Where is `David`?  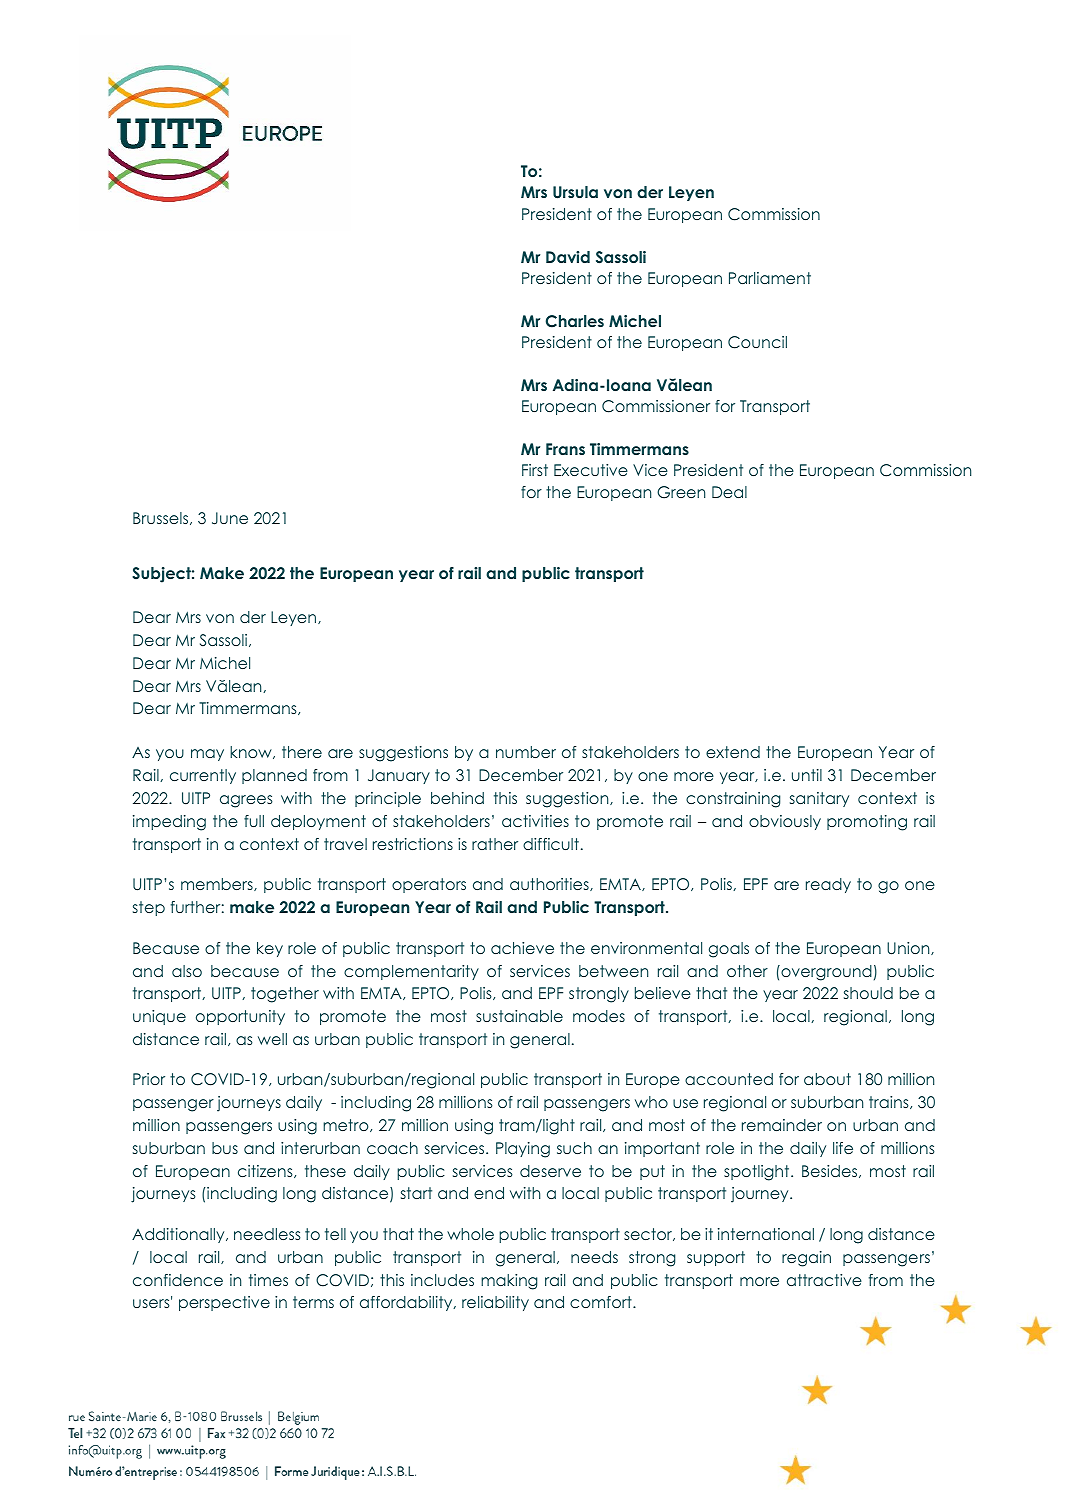 David is located at coordinates (568, 257).
